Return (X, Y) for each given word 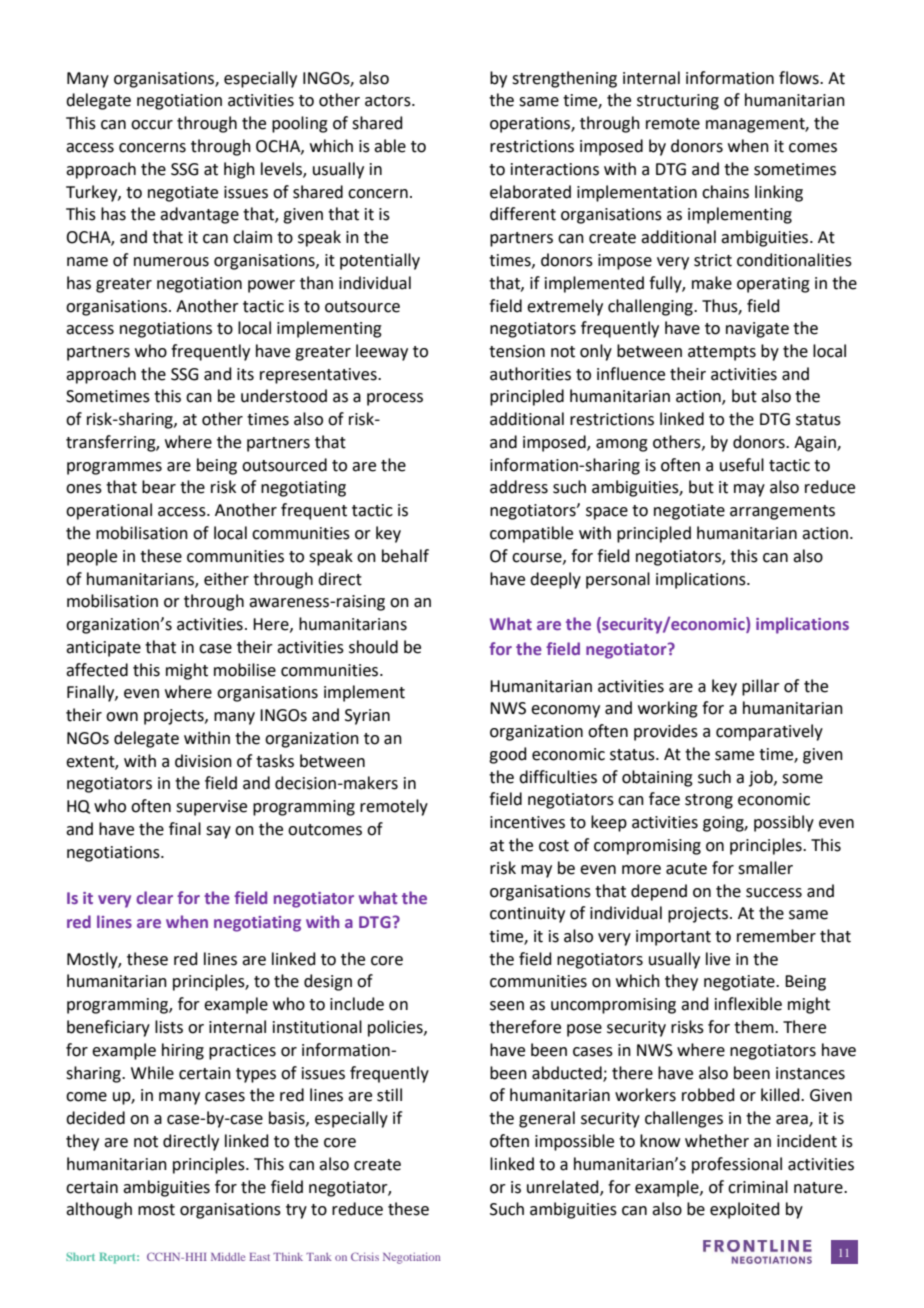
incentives (527, 822)
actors (389, 101)
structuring (678, 102)
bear (159, 487)
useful (742, 465)
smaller (765, 868)
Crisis (365, 1256)
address (519, 487)
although (99, 1210)
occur (152, 125)
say (218, 832)
